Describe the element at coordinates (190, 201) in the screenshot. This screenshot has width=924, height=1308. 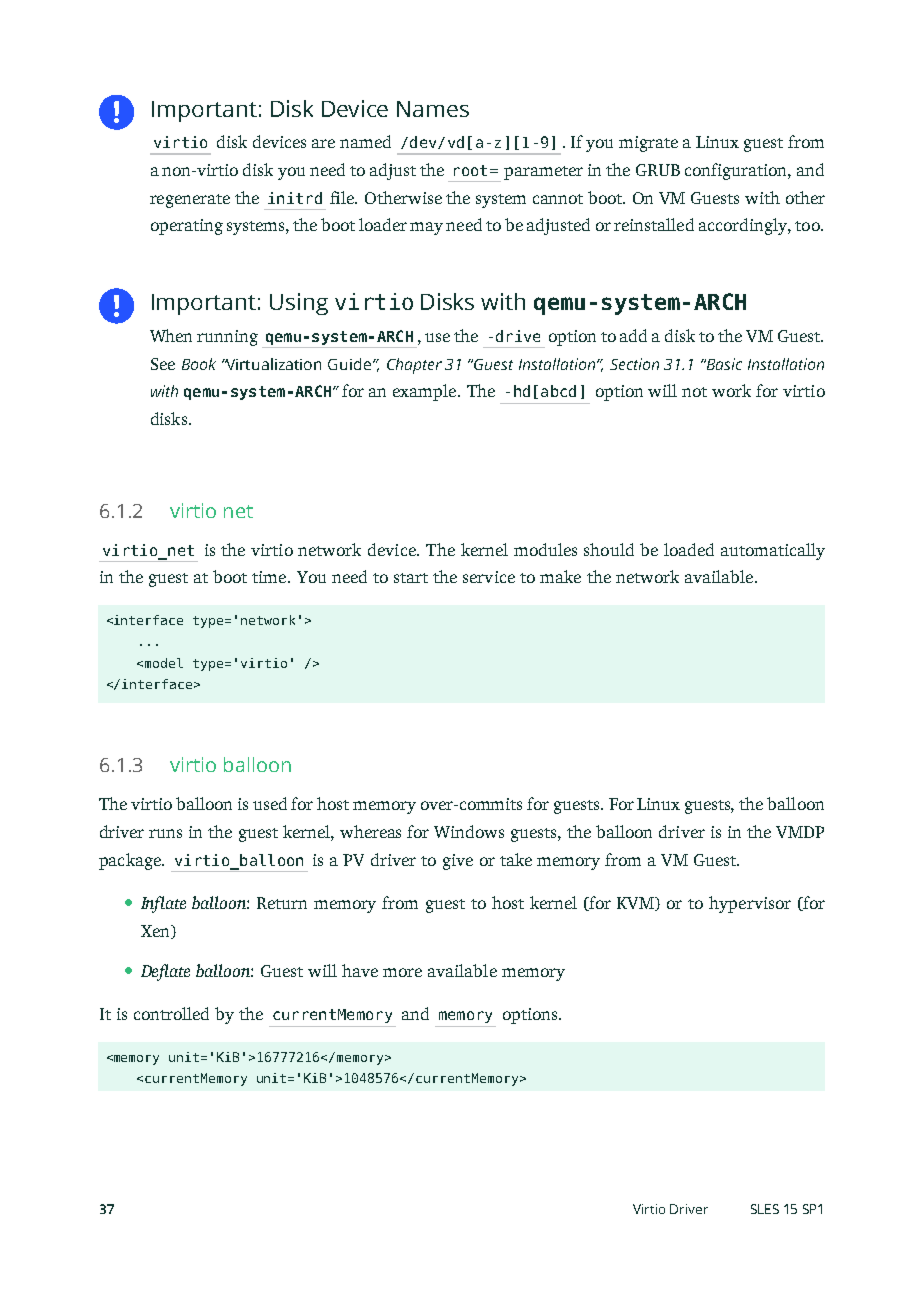
I see `regenerate` at that location.
